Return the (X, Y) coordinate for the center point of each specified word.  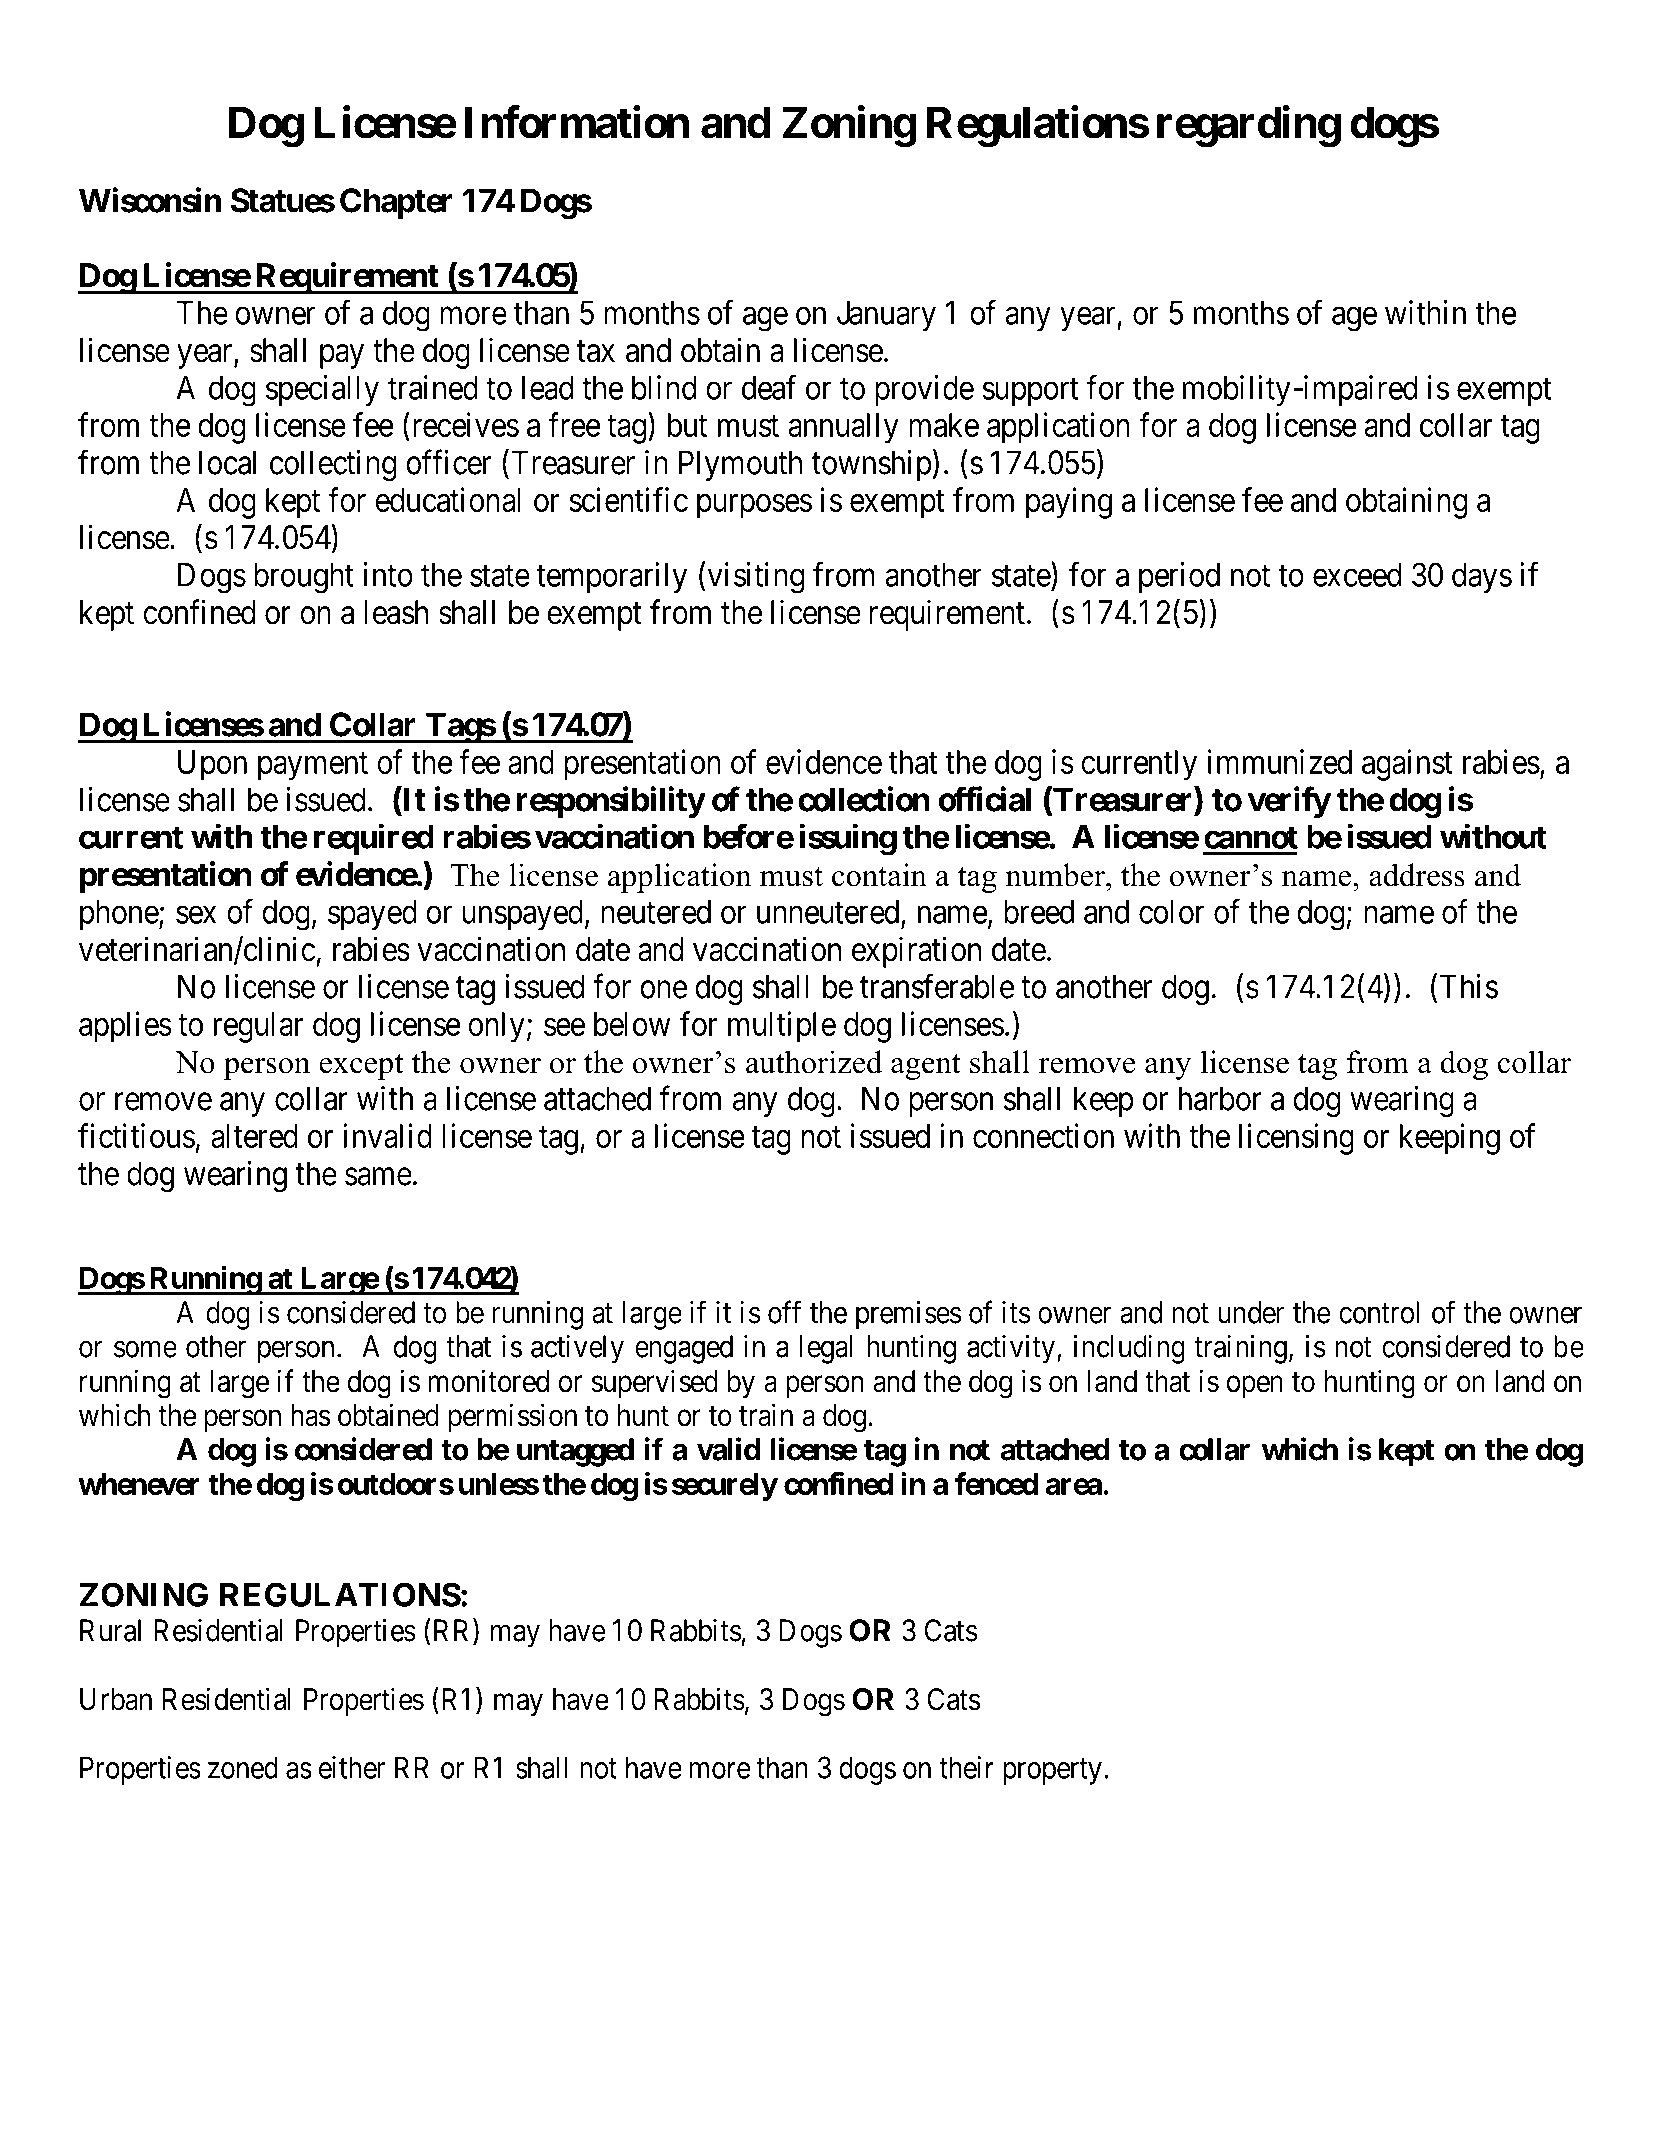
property (1052, 1772)
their (966, 1767)
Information (577, 122)
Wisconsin (150, 200)
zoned (243, 1767)
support (1030, 392)
